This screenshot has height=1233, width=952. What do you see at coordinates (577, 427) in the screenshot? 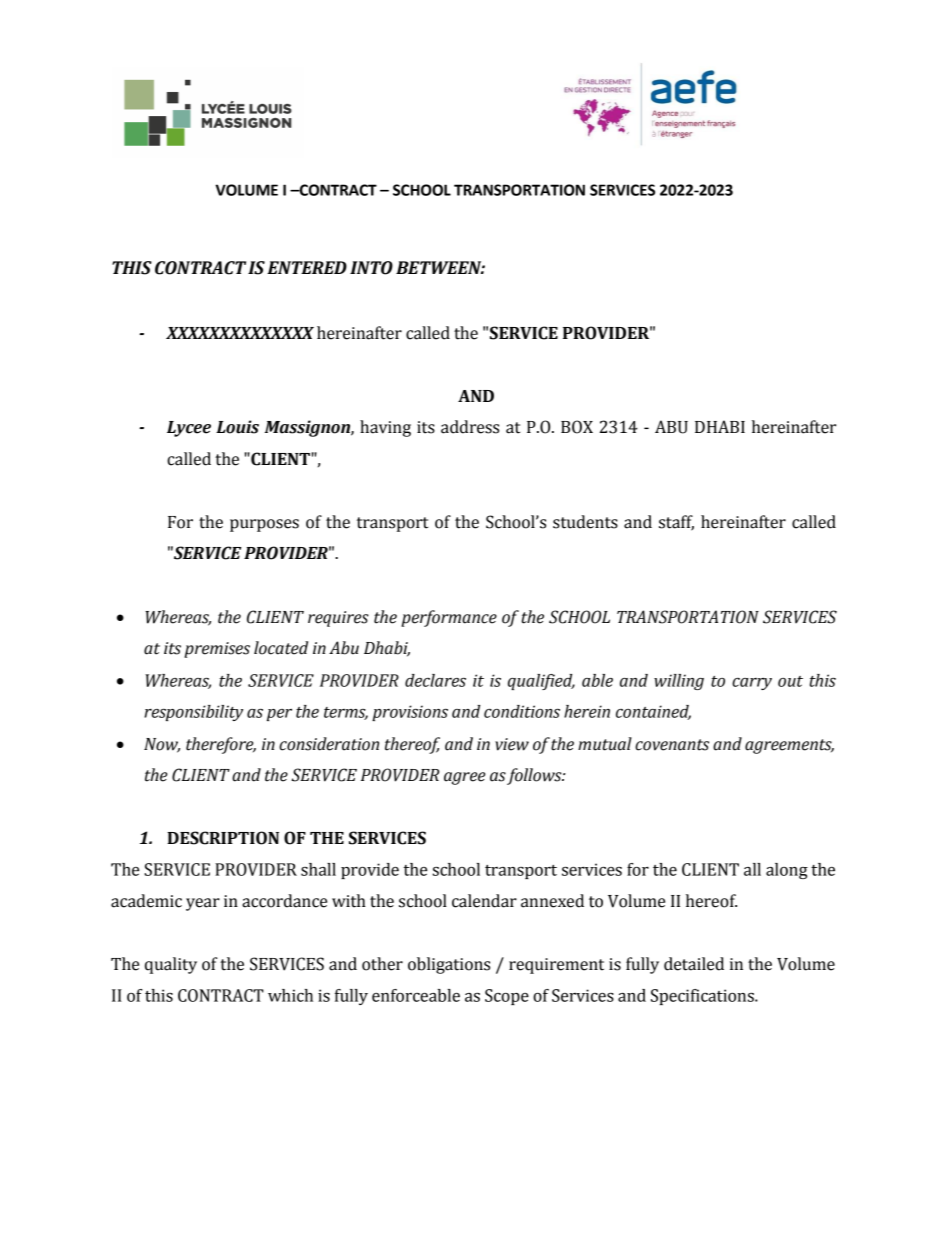
I see `BOX` at bounding box center [577, 427].
